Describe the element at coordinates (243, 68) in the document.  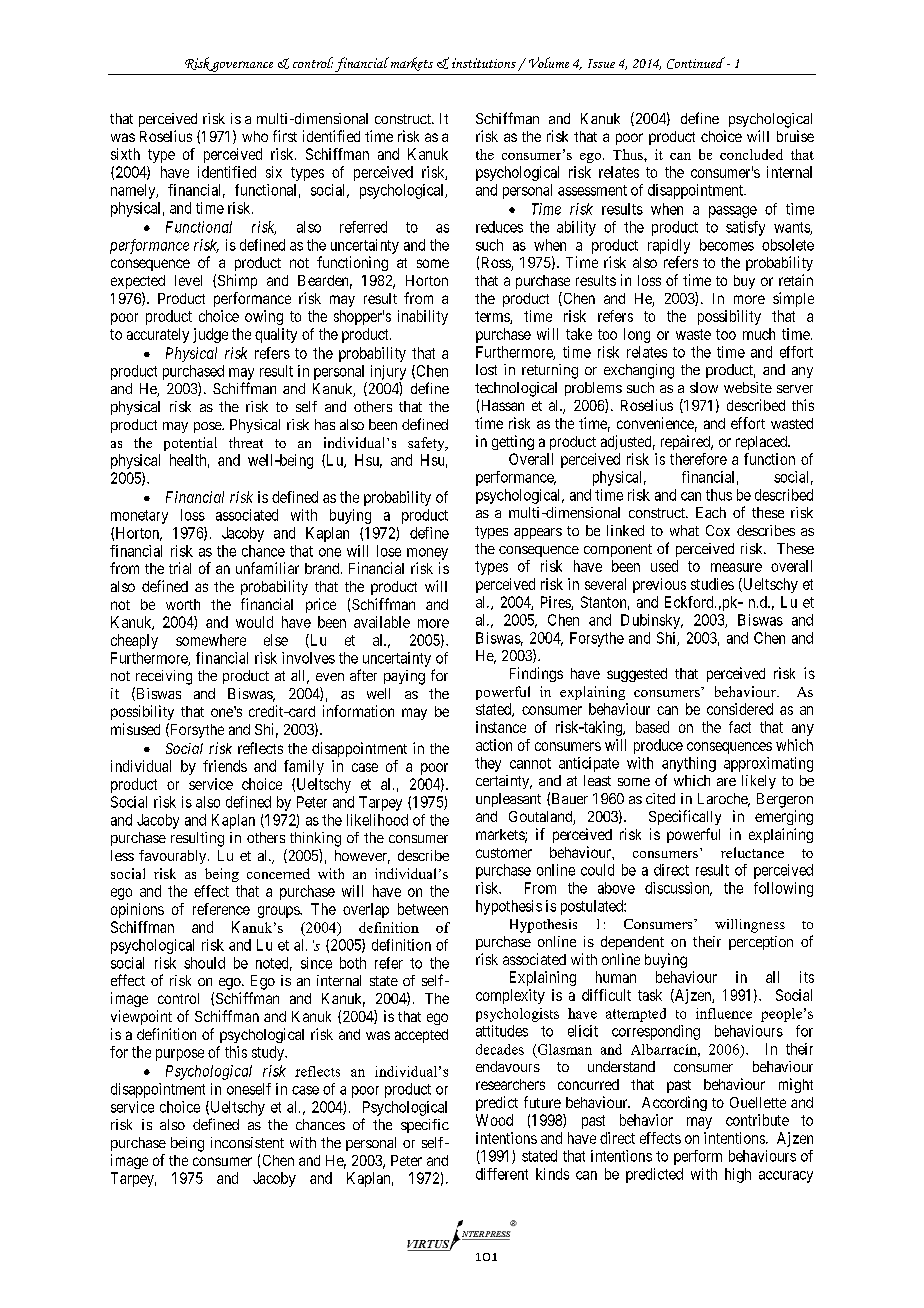
I see `governance` at that location.
